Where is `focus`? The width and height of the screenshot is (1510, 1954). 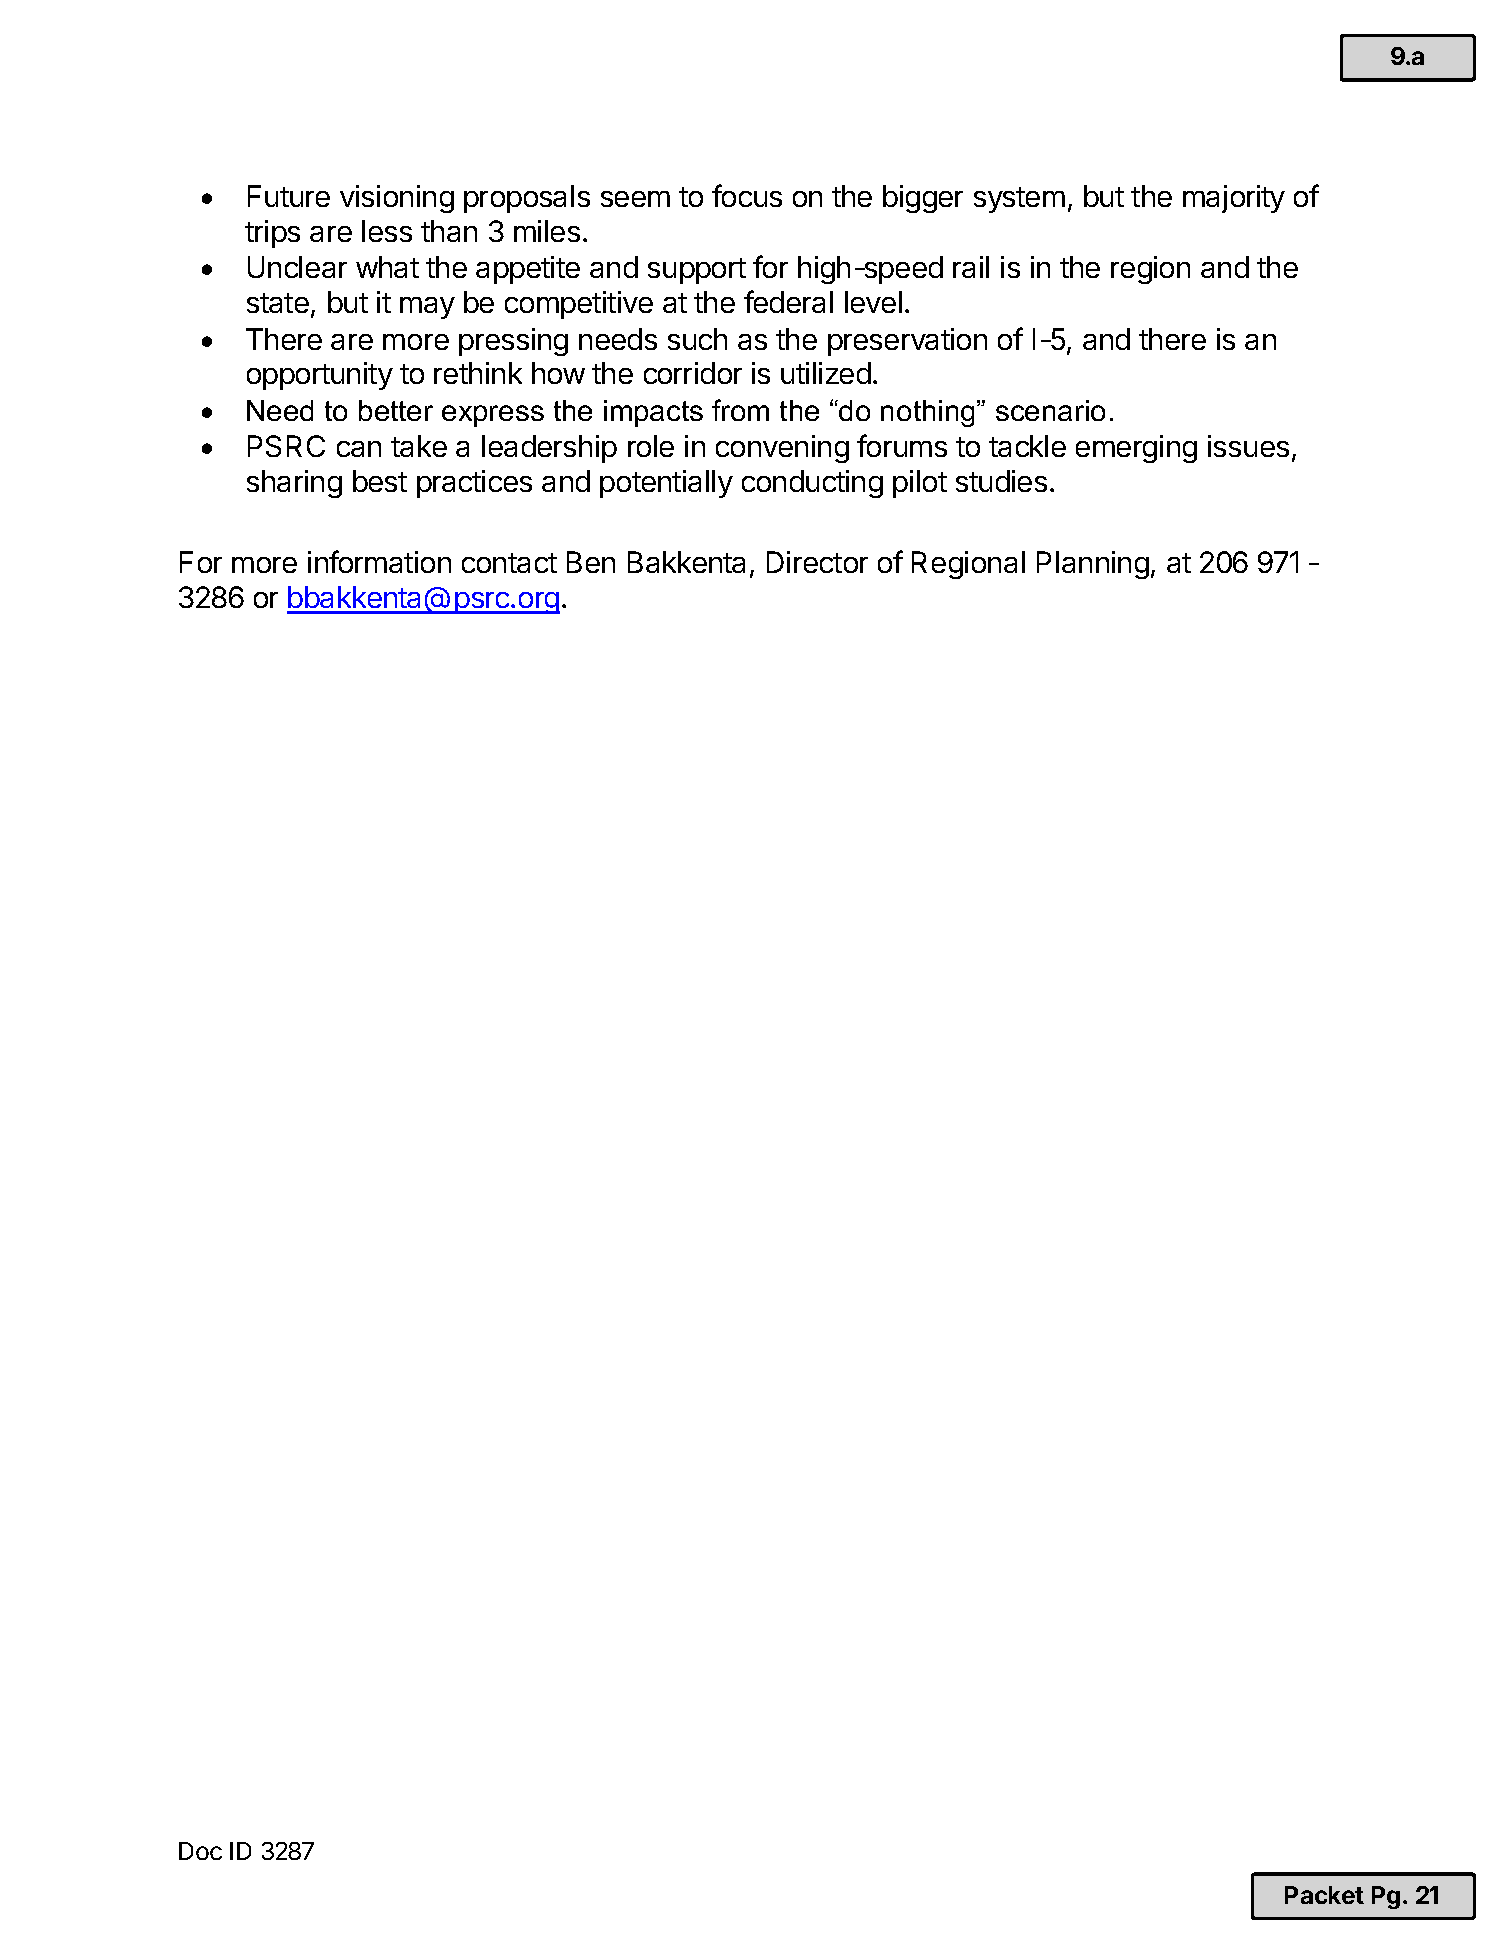
focus is located at coordinates (747, 195).
